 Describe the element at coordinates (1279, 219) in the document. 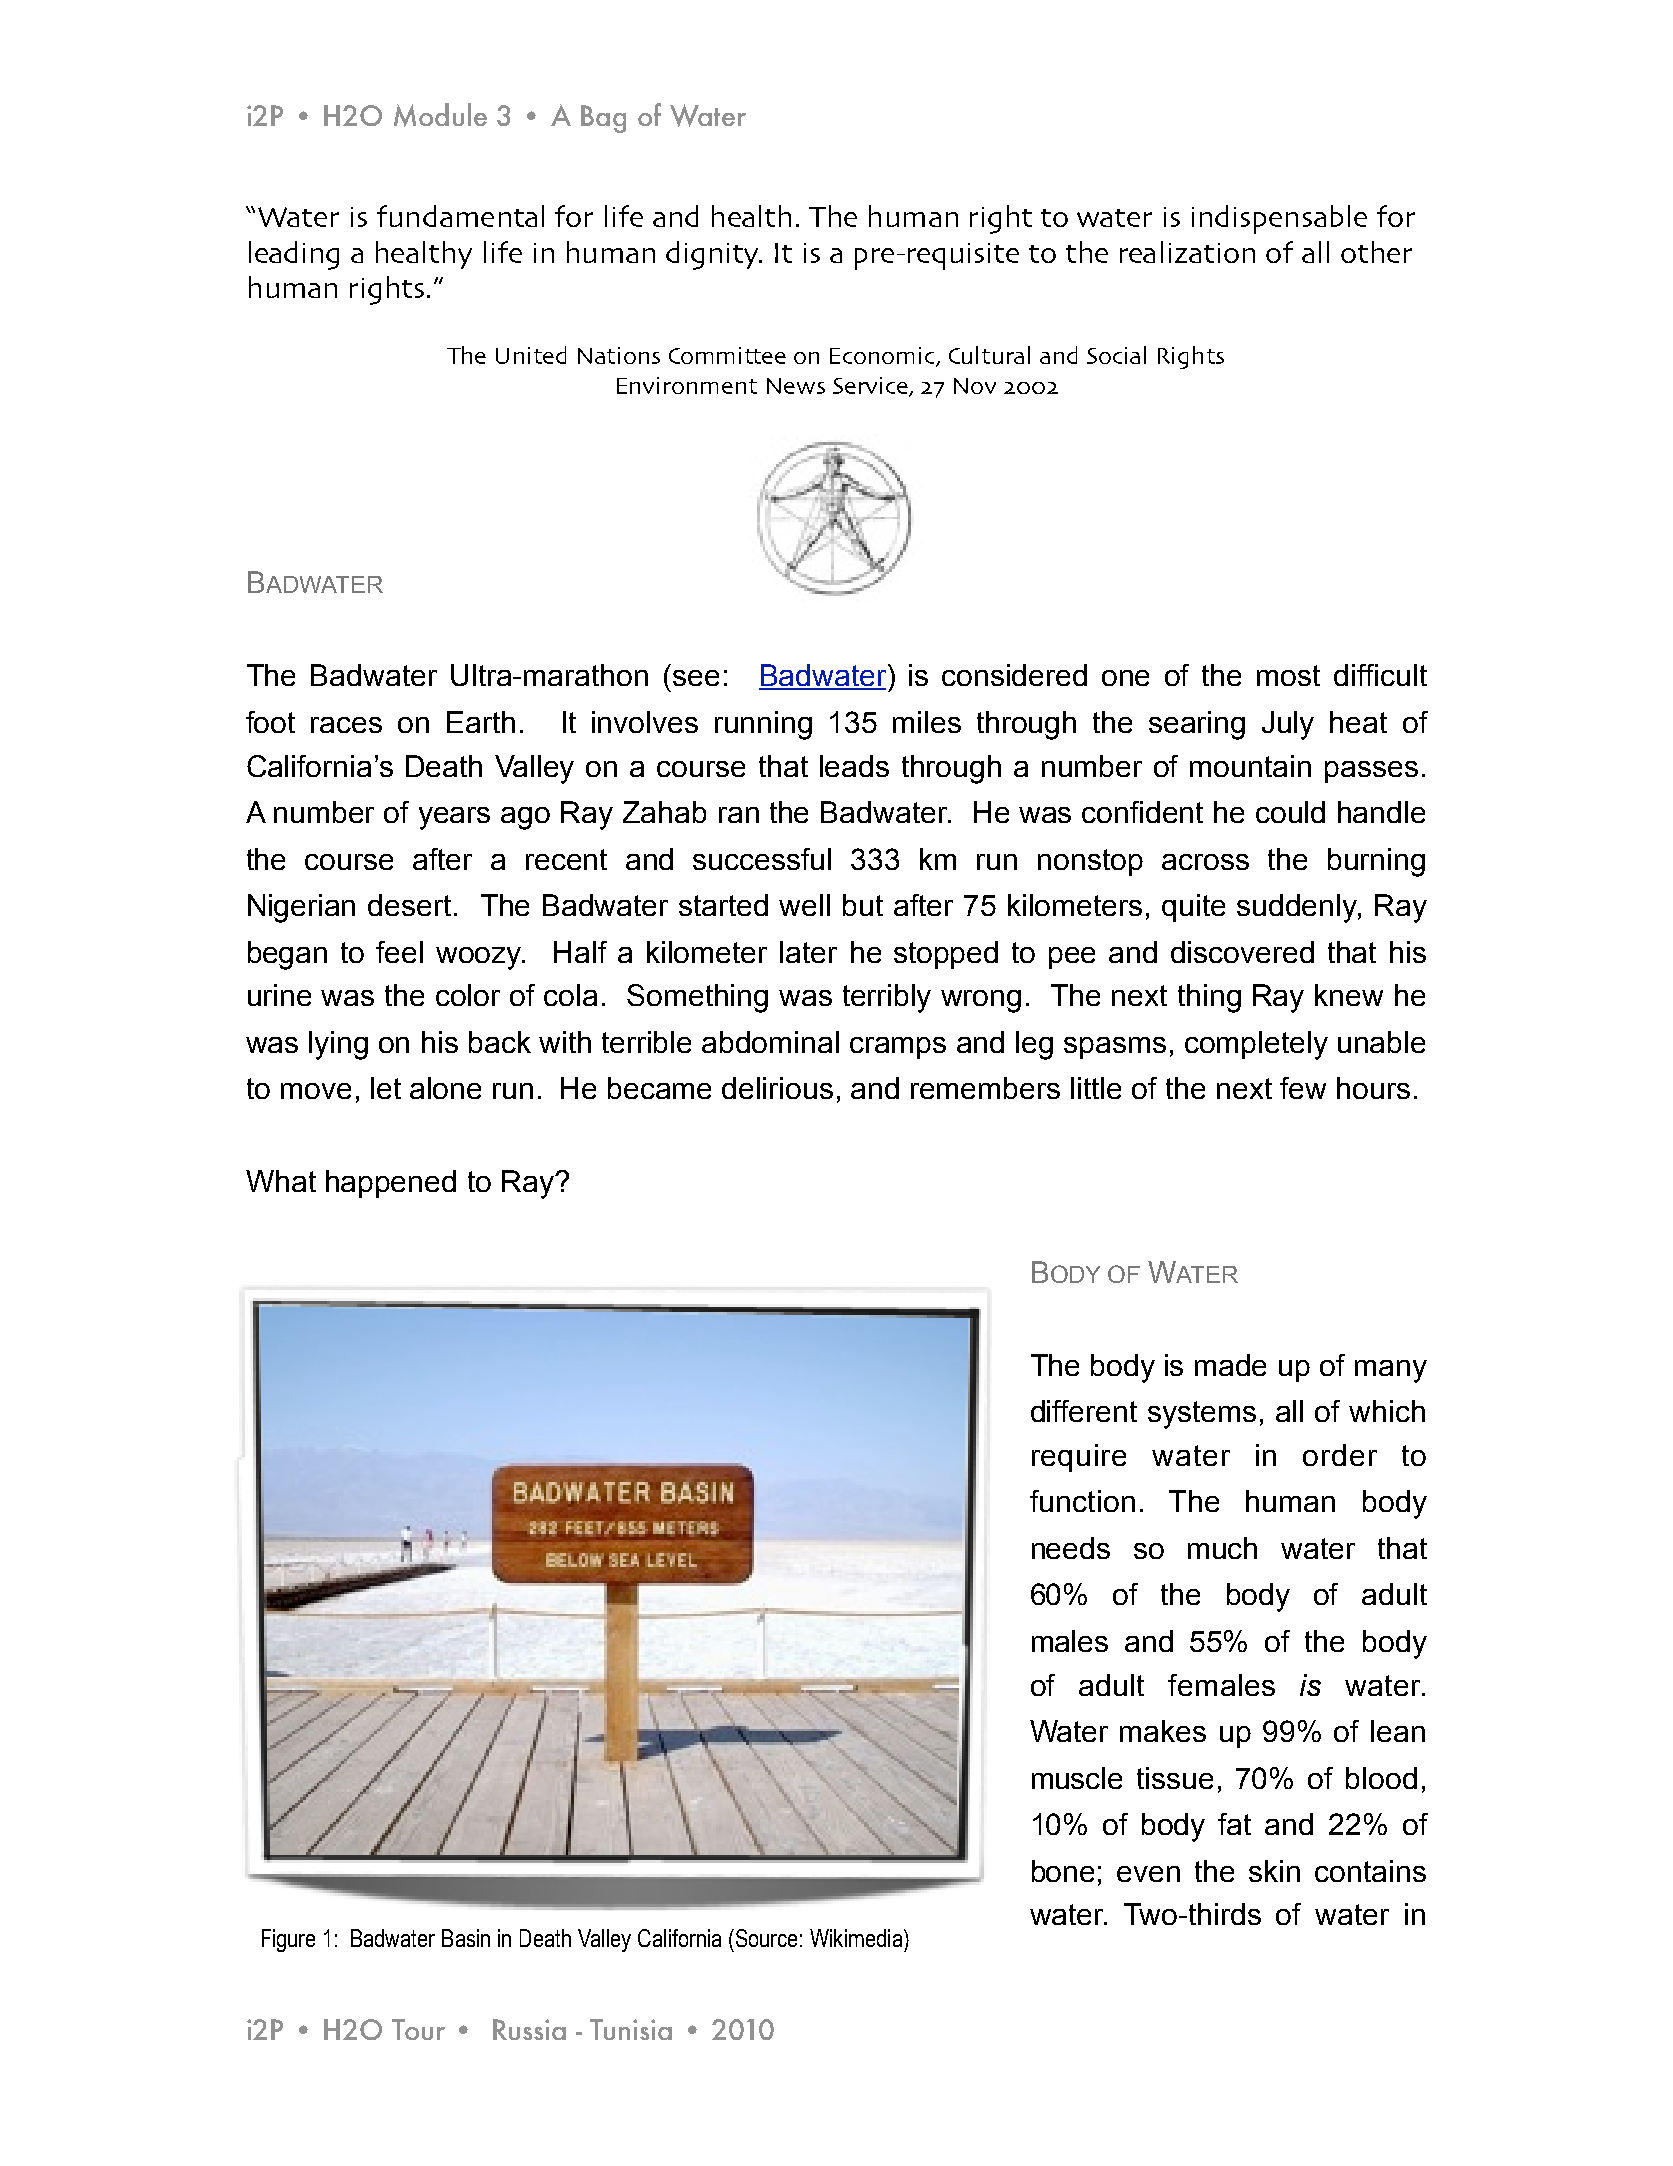

I see `indispensable` at that location.
